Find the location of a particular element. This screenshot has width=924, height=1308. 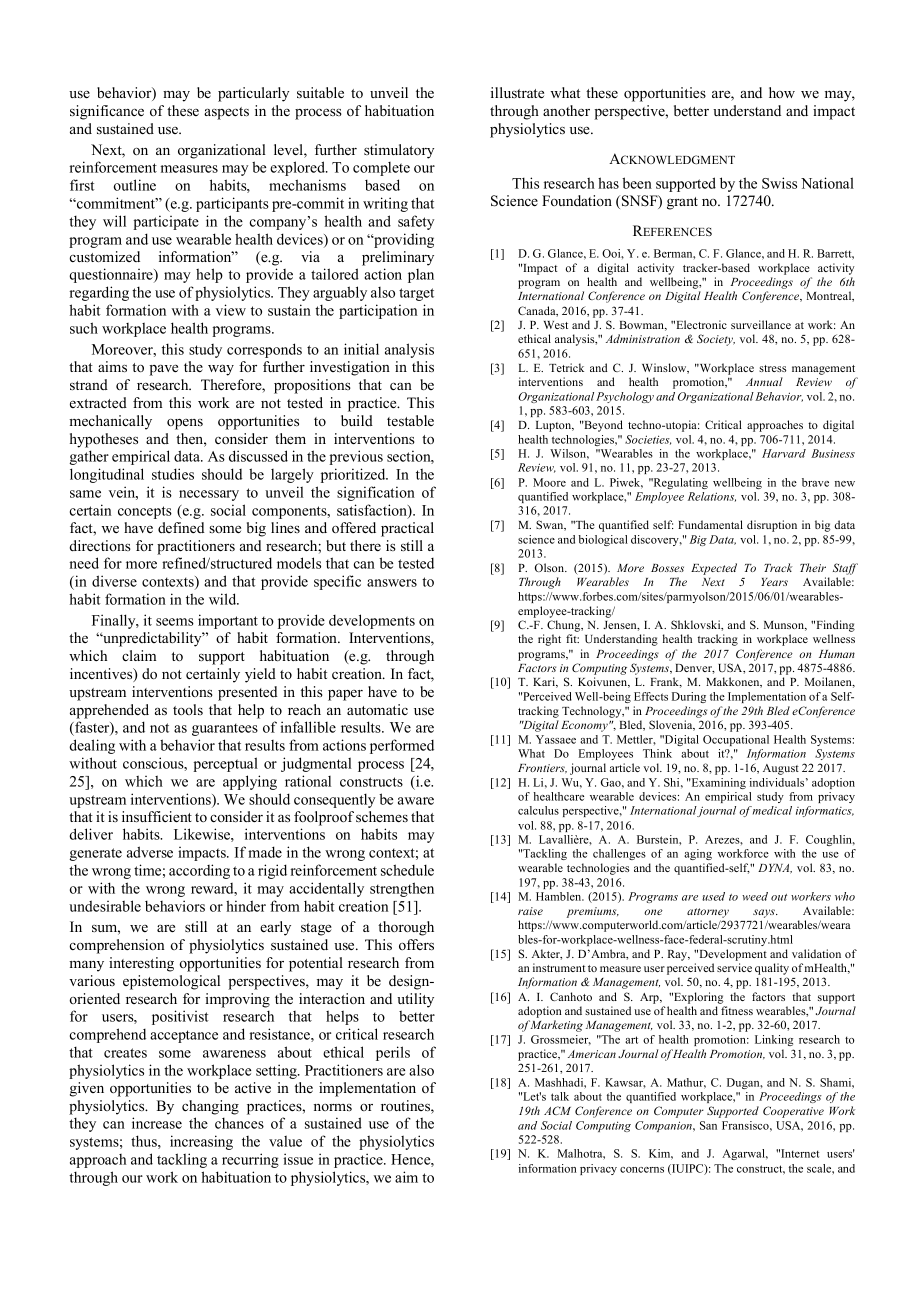

aspects is located at coordinates (226, 113).
